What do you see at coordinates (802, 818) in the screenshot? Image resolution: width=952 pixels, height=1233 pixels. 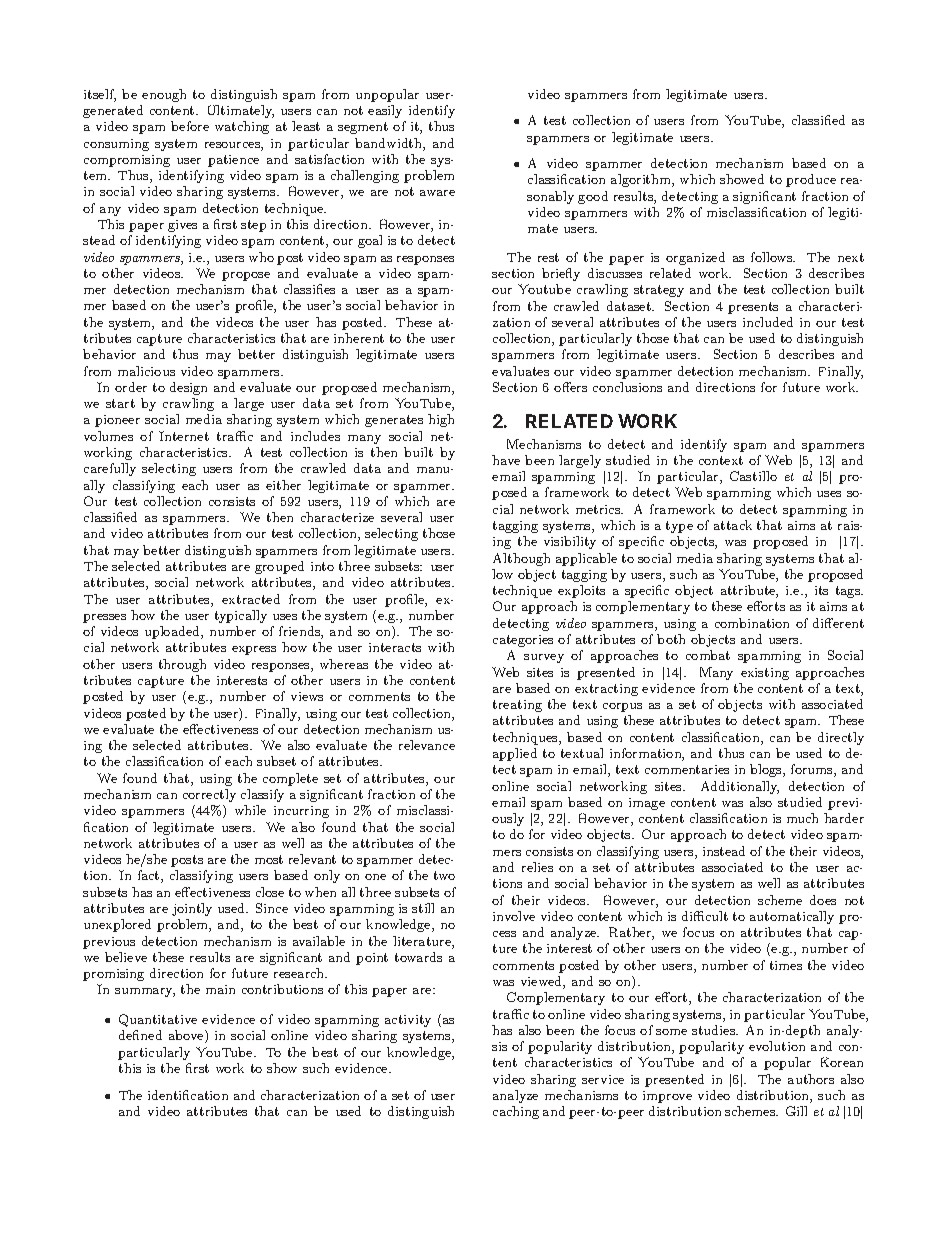 I see `much` at bounding box center [802, 818].
